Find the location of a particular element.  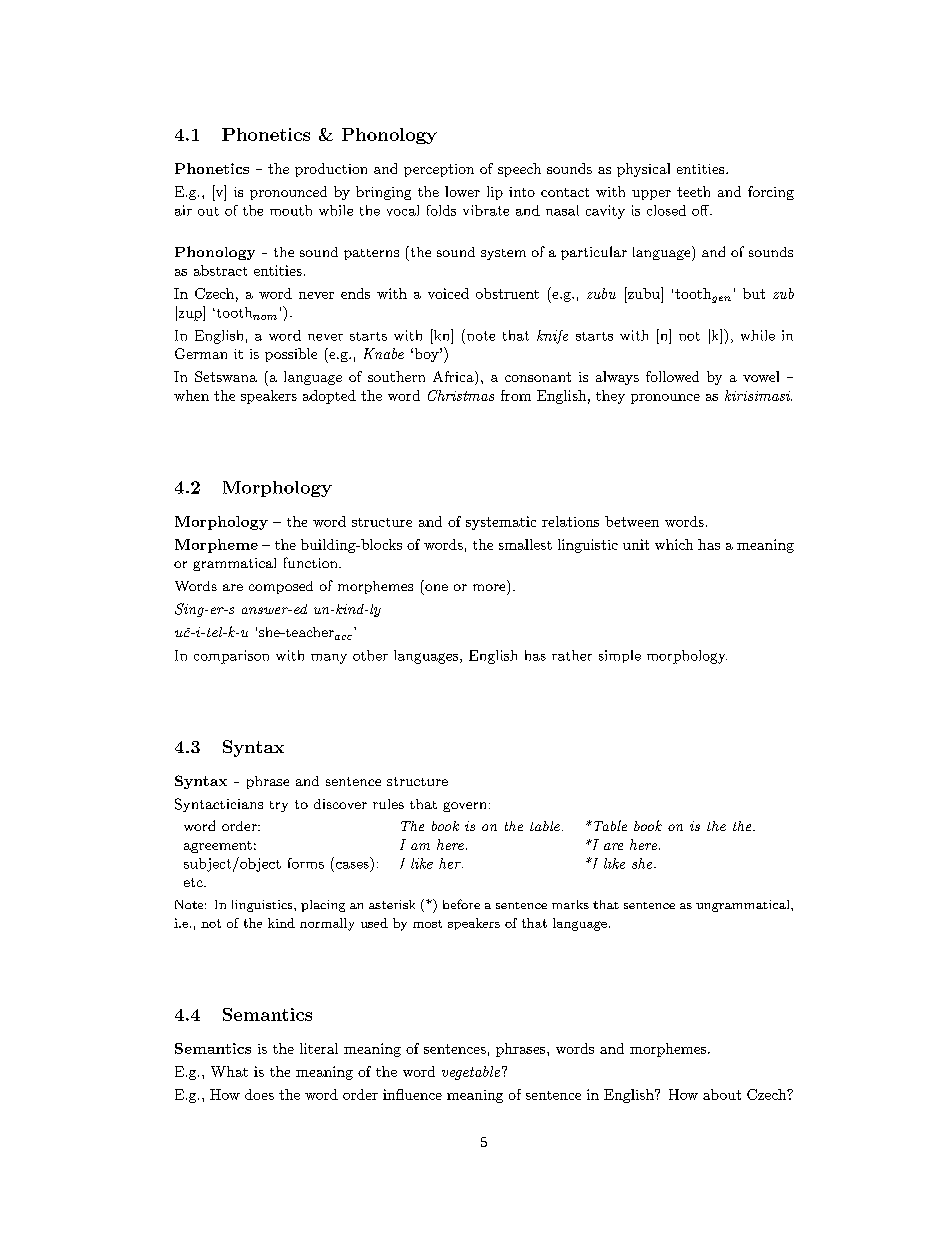

What is located at coordinates (229, 1071).
